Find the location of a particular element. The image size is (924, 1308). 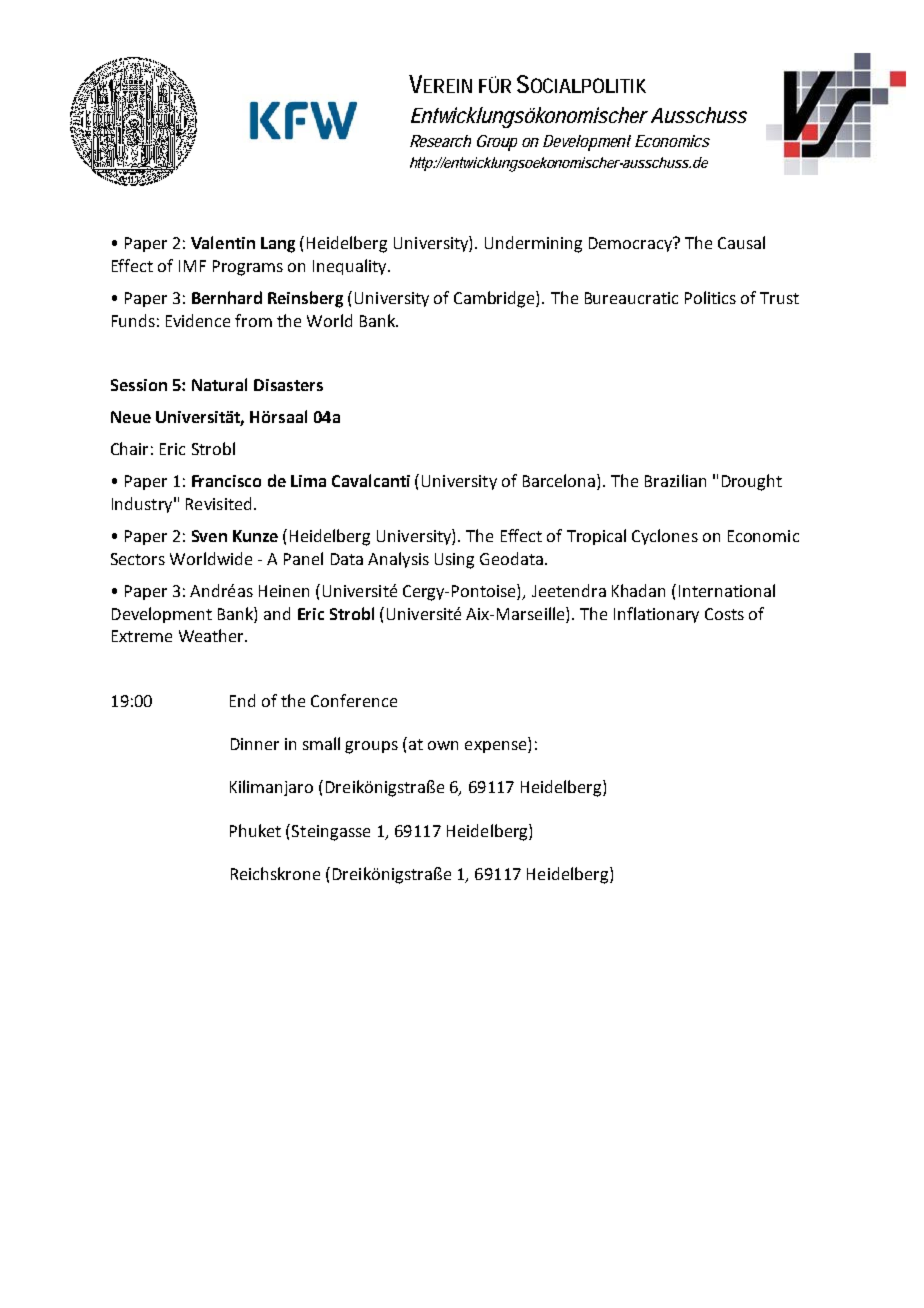

Conference is located at coordinates (354, 700).
